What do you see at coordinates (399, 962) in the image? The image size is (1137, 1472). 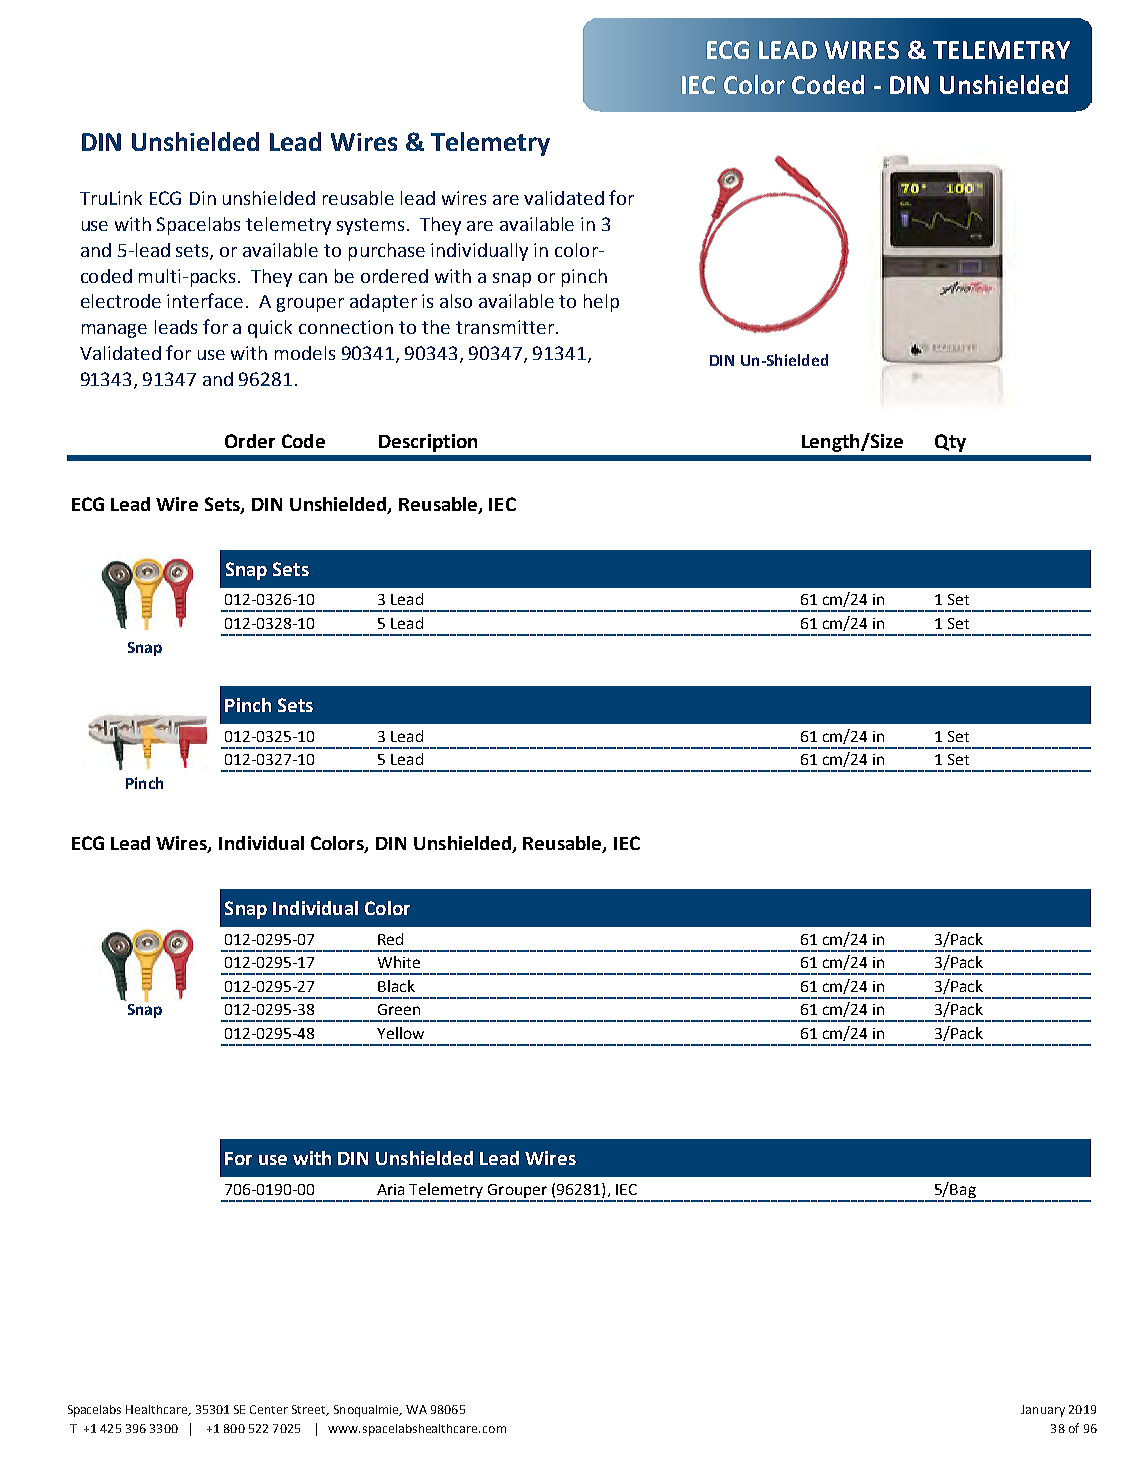 I see `White` at bounding box center [399, 962].
